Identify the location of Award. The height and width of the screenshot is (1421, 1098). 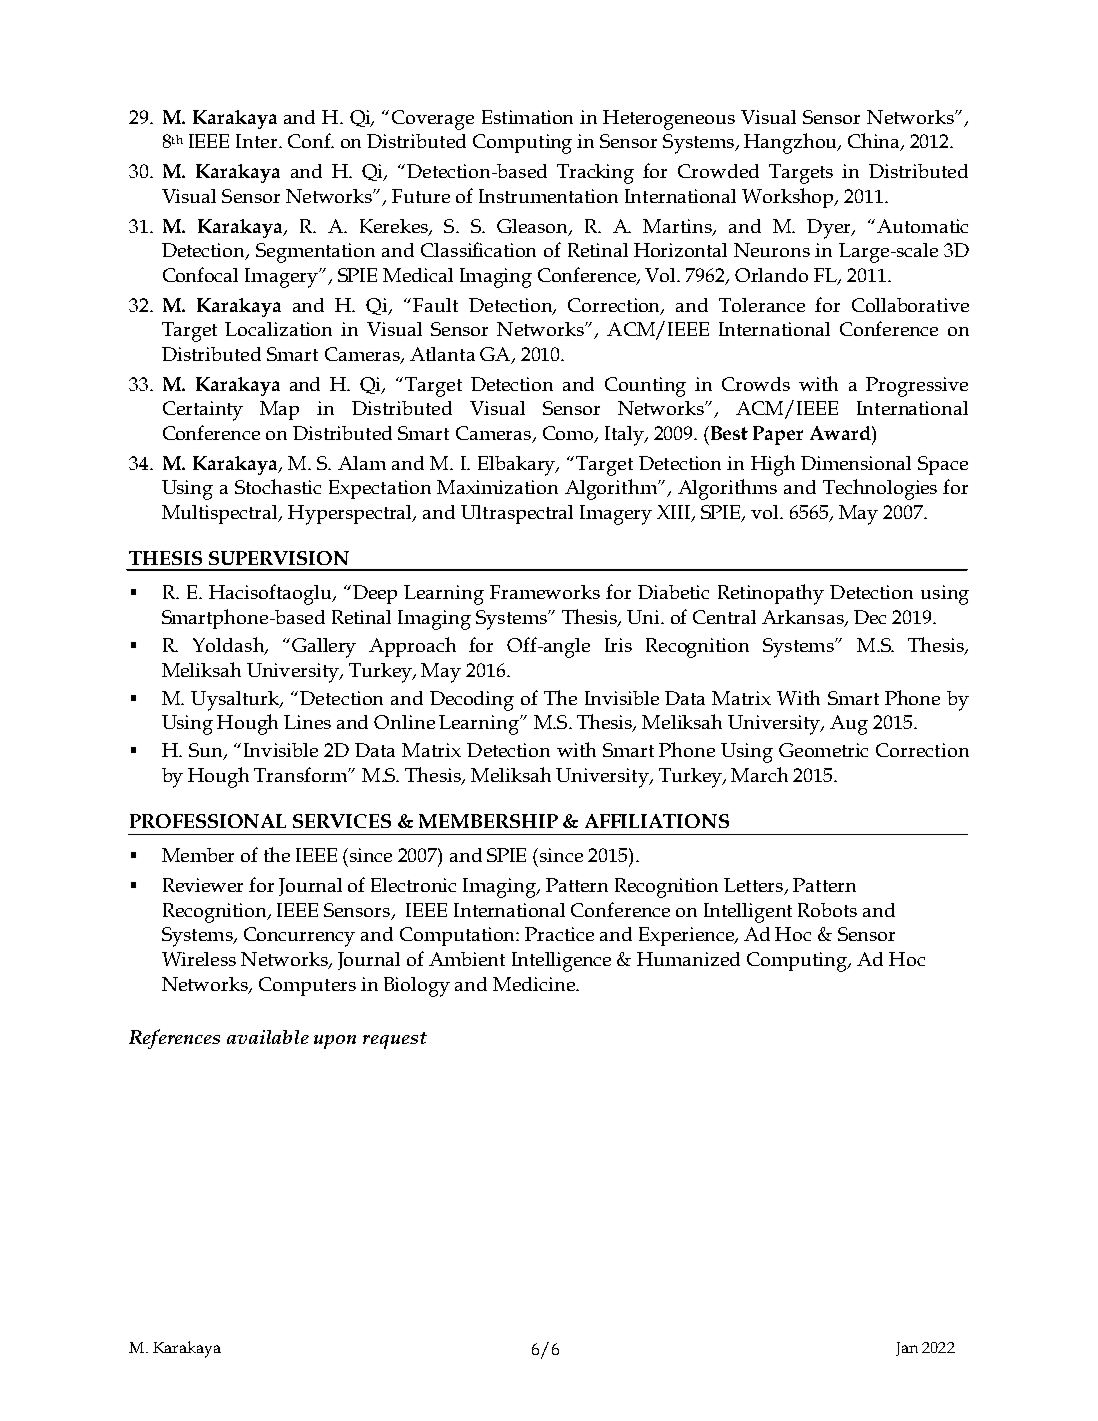
(841, 433).
